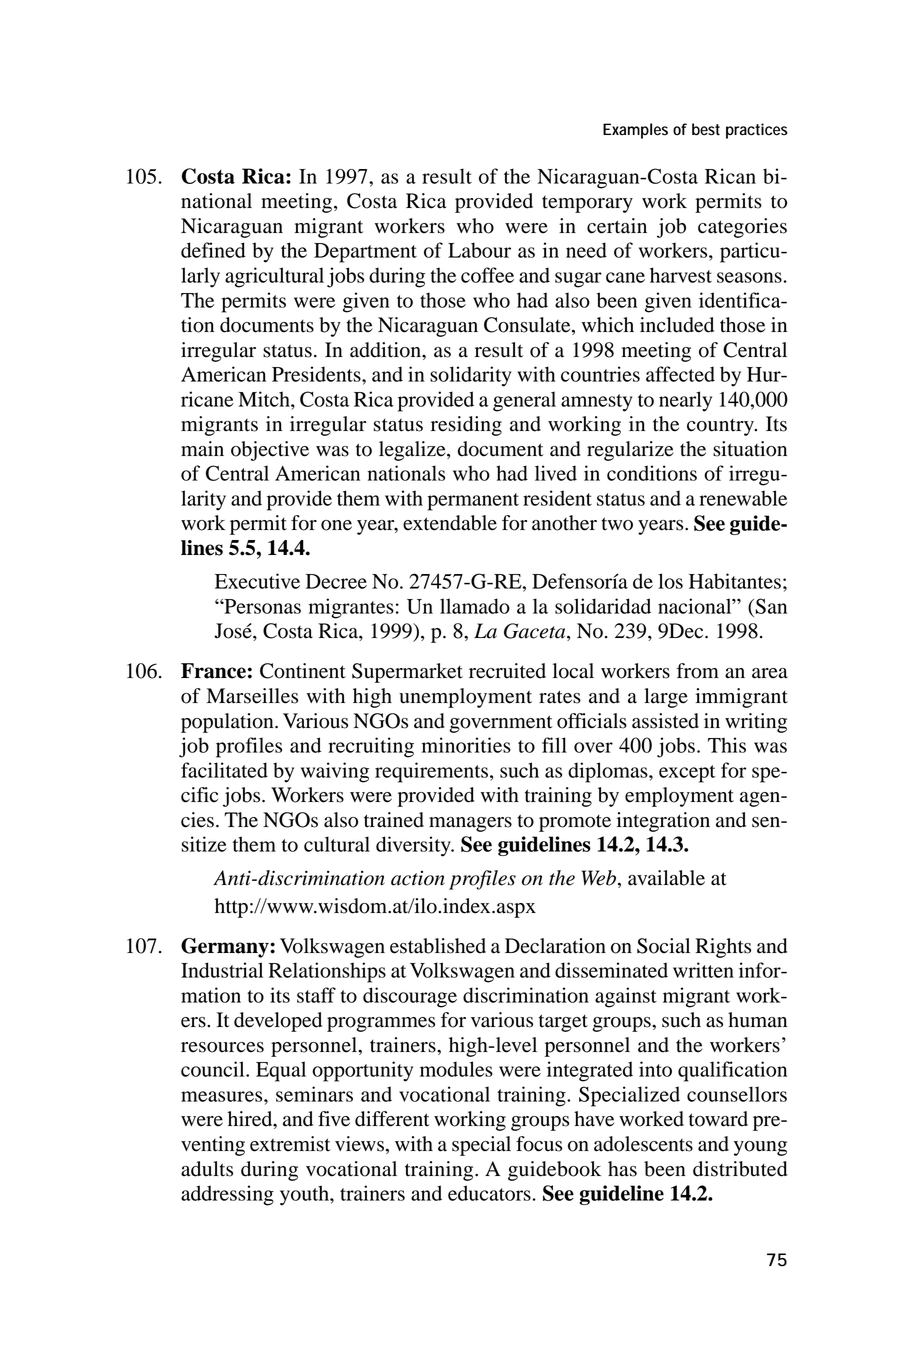  Describe the element at coordinates (685, 401) in the screenshot. I see `nearly` at that location.
